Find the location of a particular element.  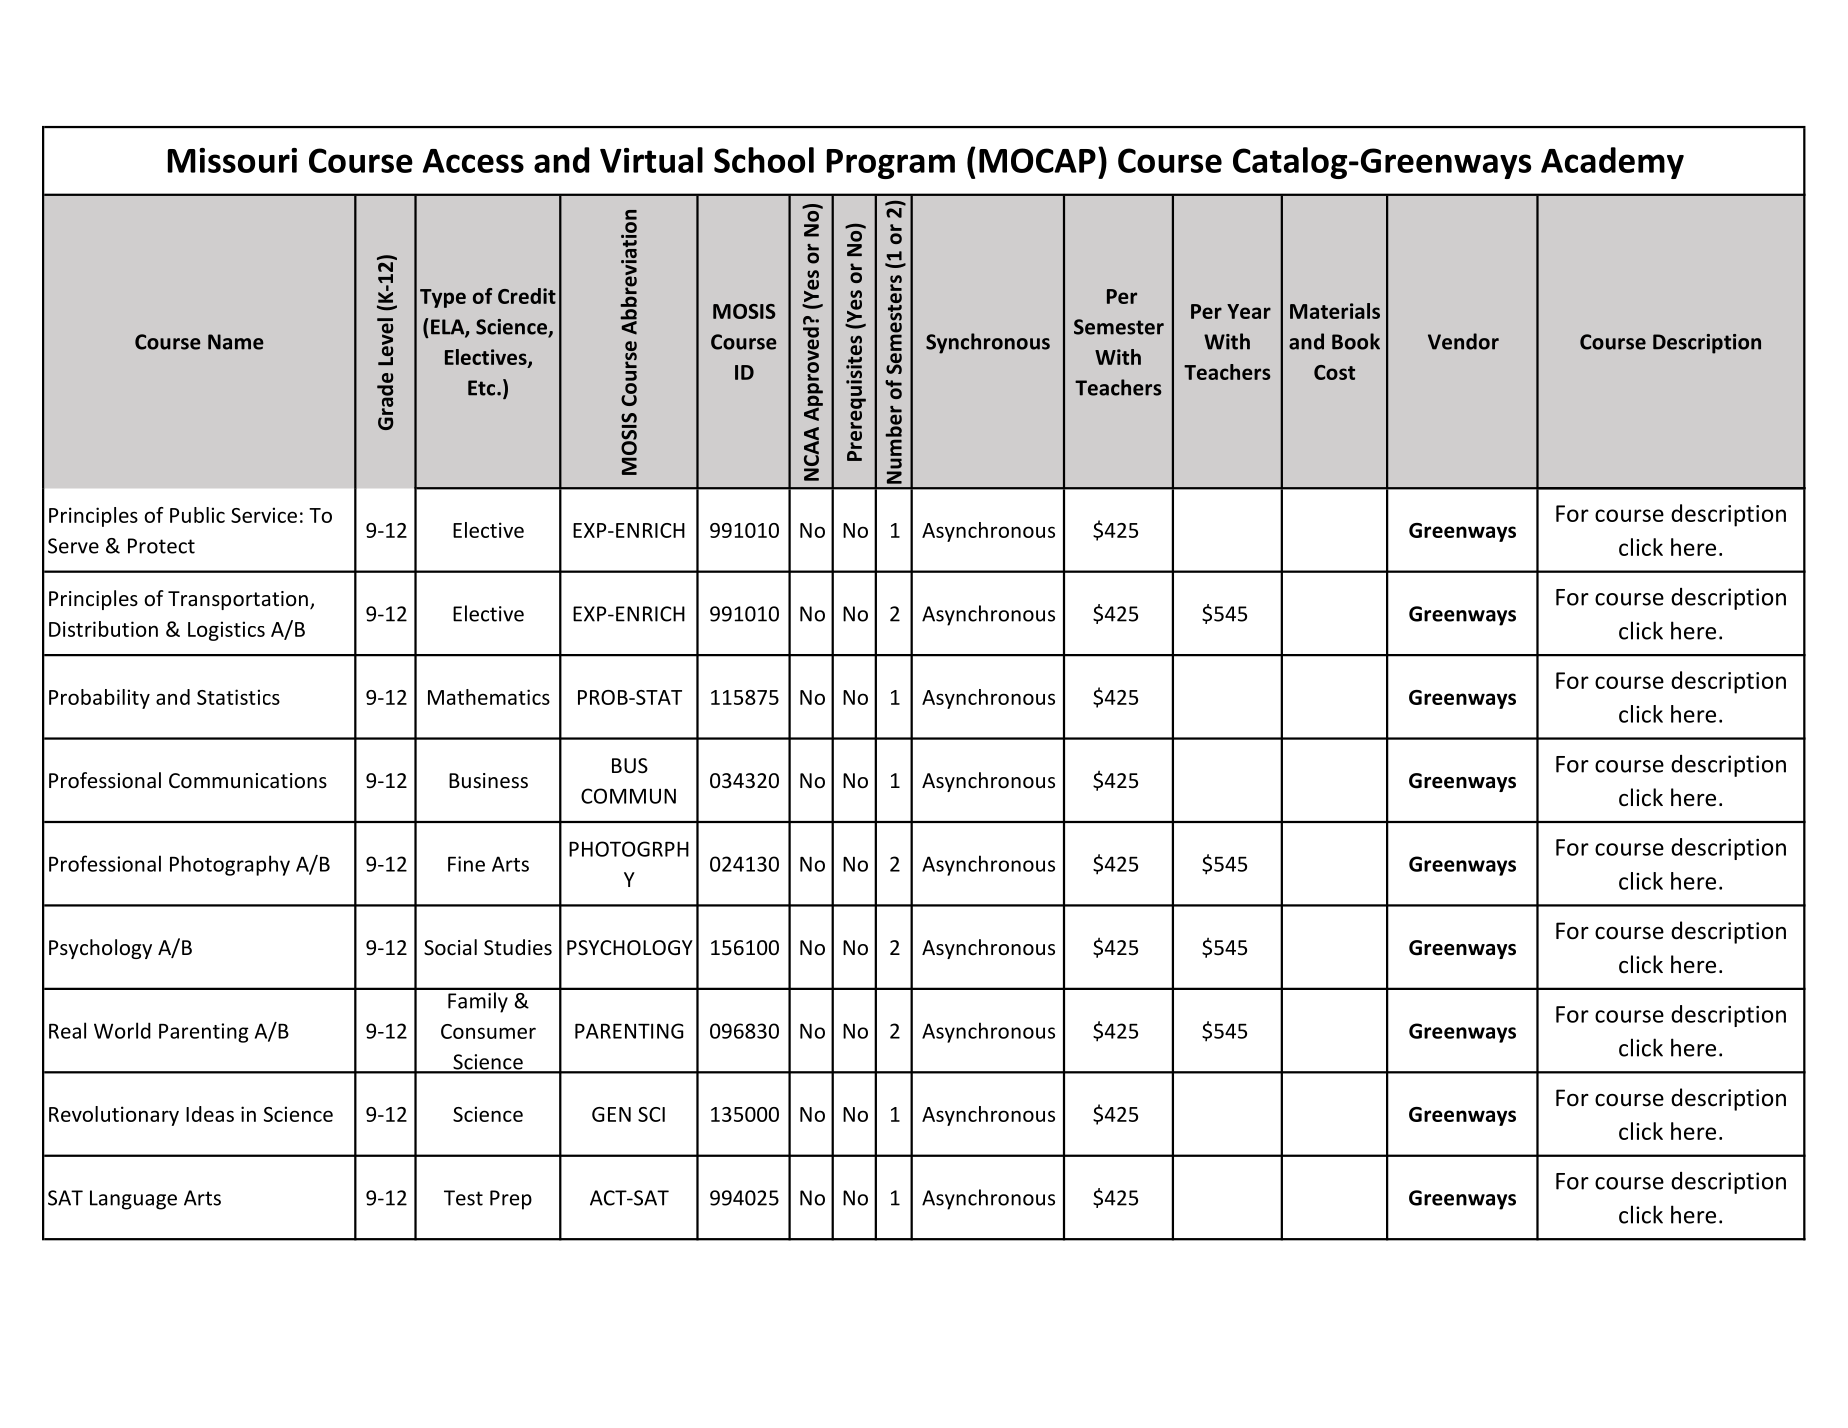

Etc is located at coordinates (483, 388).
